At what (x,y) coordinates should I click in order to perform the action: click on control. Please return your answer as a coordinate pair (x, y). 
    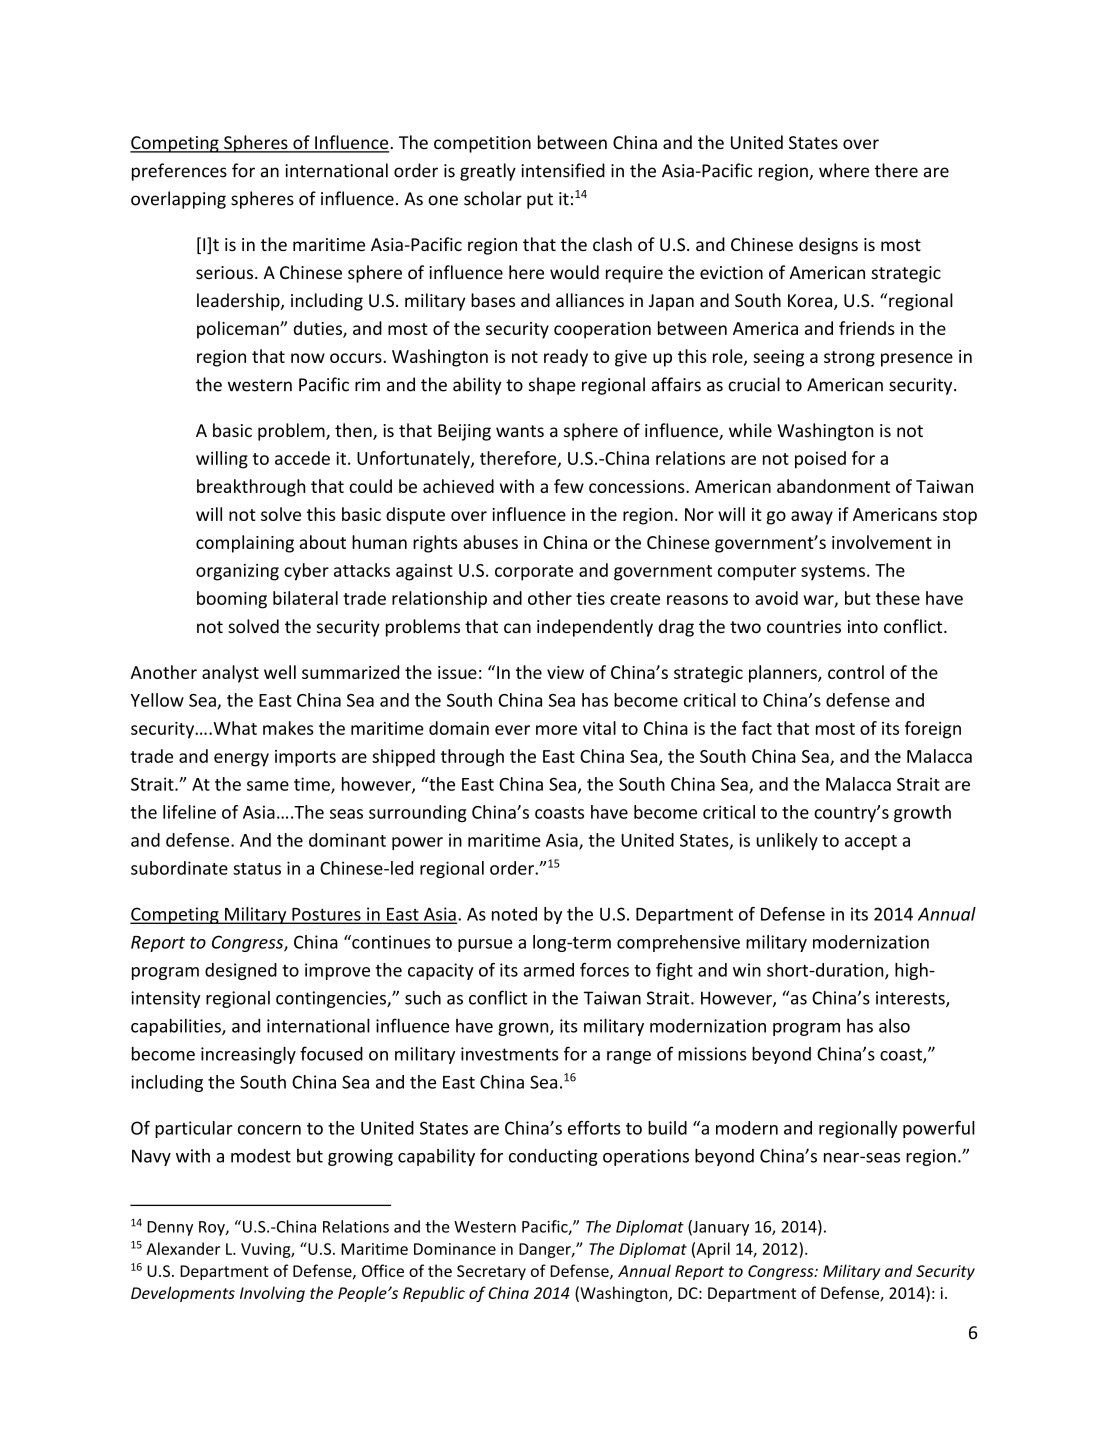
    Looking at the image, I should click on (856, 672).
